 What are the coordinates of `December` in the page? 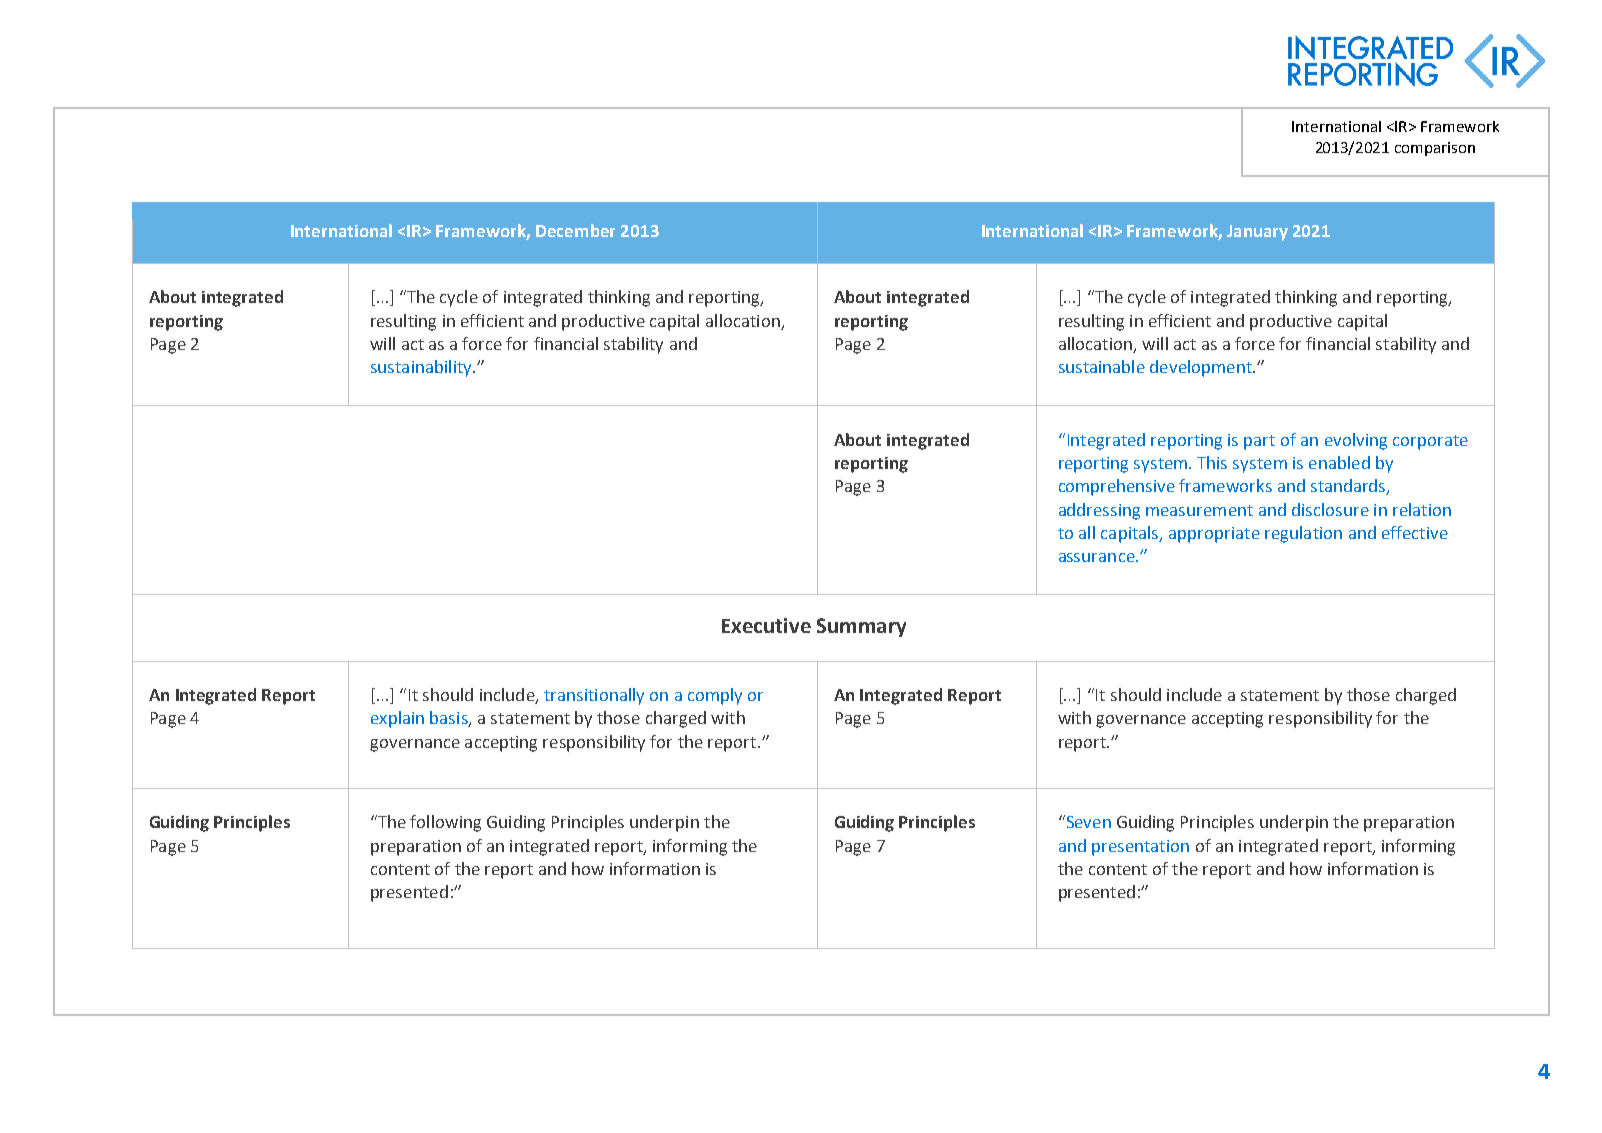 It's located at (575, 230).
